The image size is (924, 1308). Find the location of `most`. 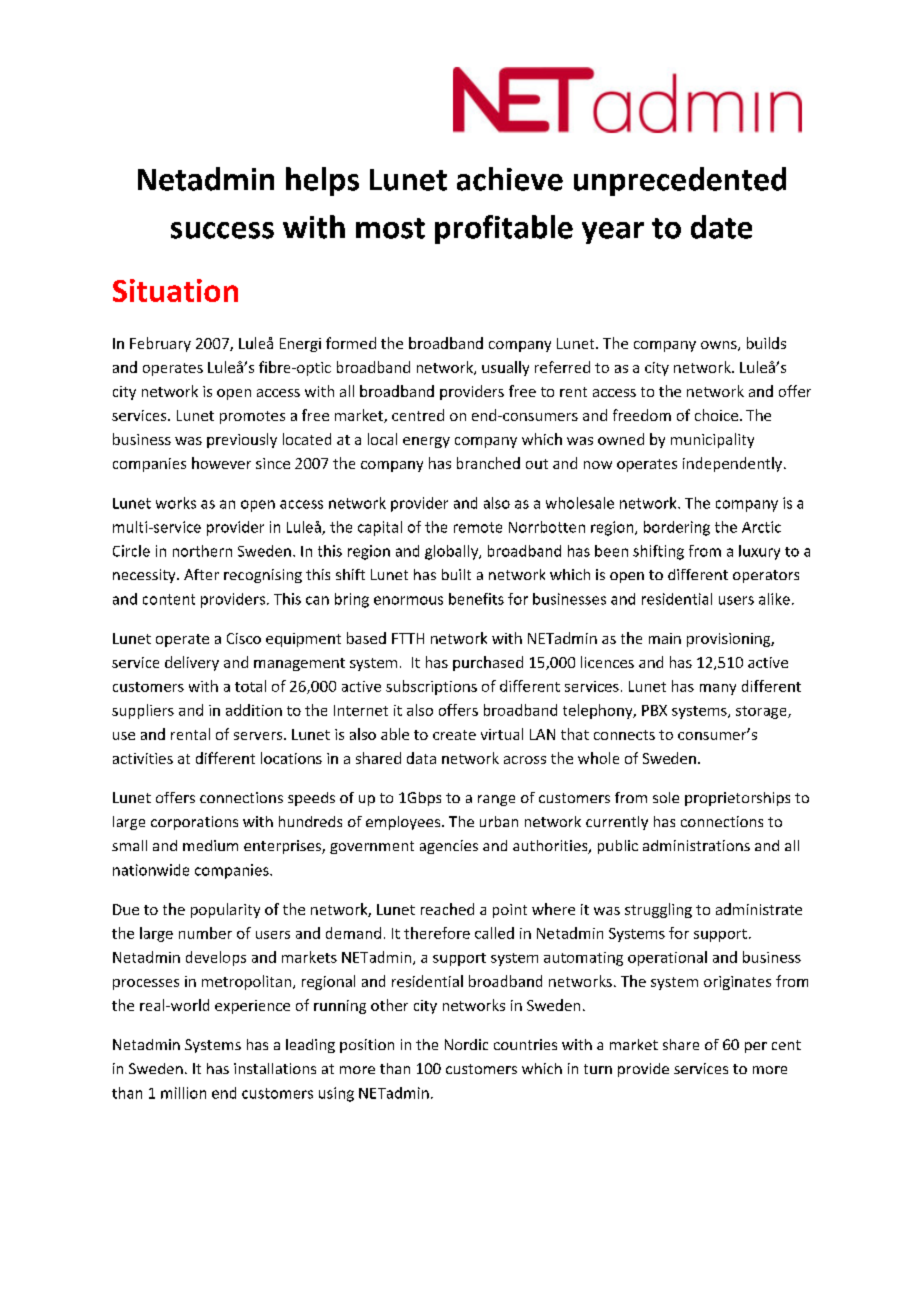

most is located at coordinates (390, 228).
